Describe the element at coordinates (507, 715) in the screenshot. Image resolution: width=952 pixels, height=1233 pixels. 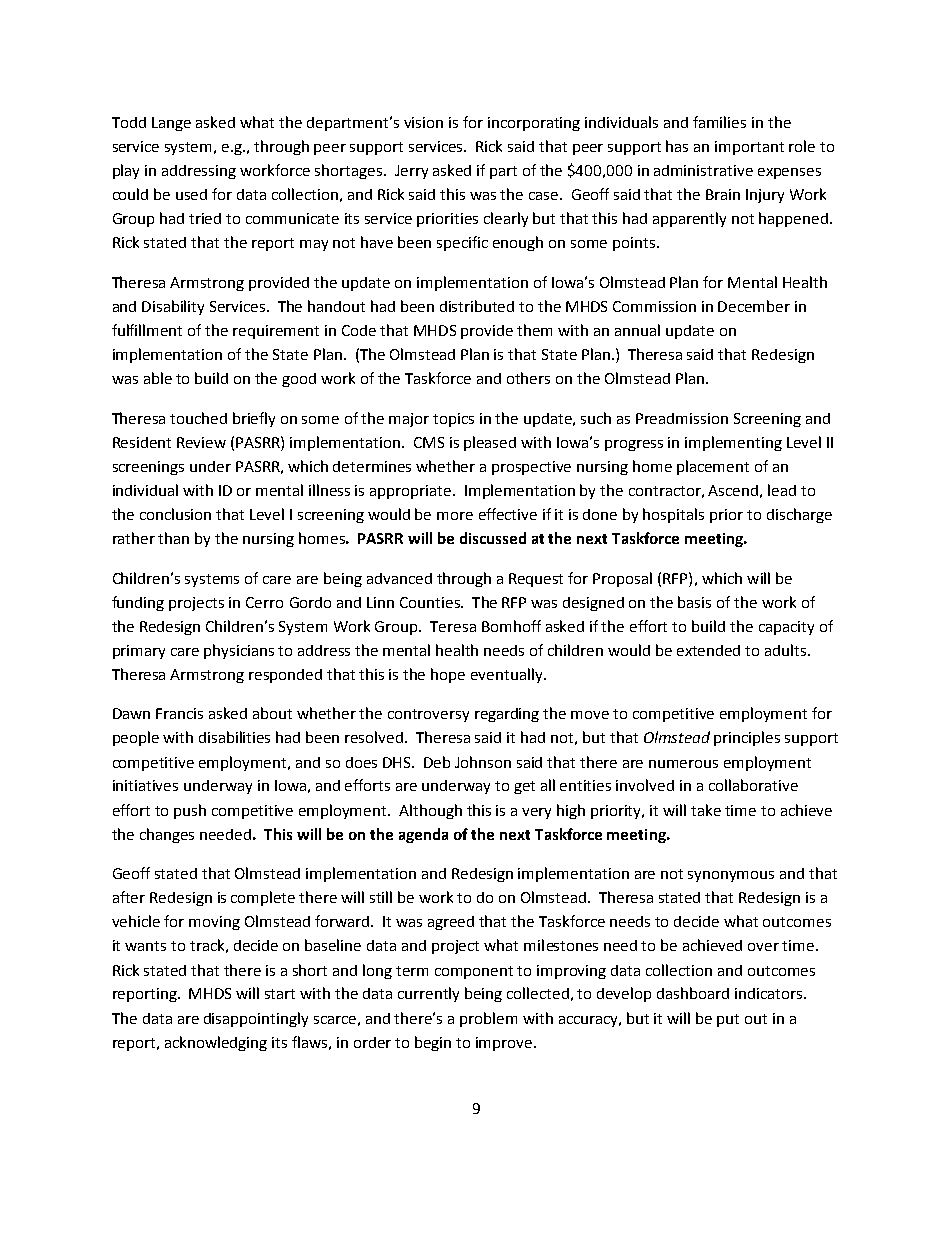
I see `regarding` at that location.
